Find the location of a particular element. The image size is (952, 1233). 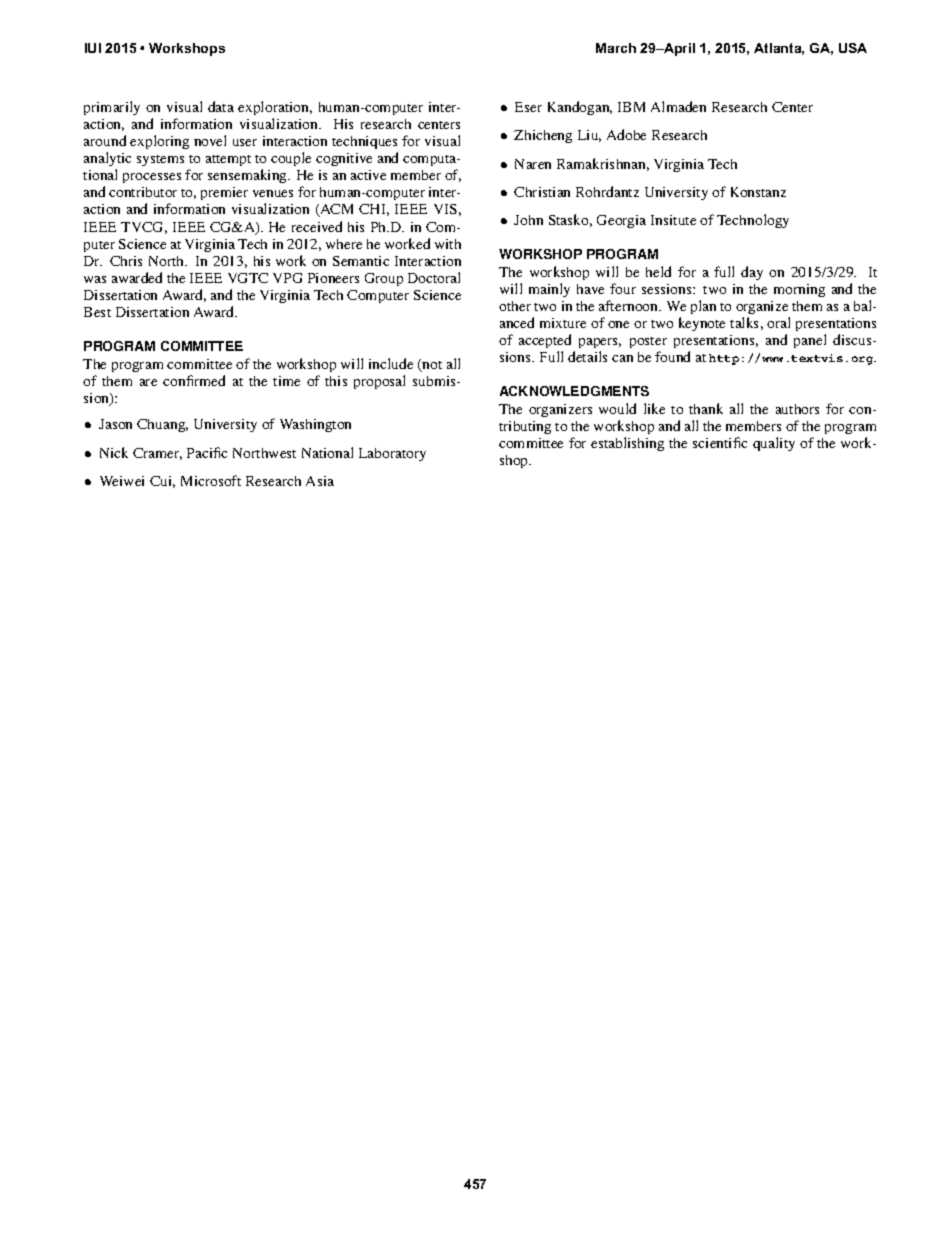

plan is located at coordinates (703, 307).
